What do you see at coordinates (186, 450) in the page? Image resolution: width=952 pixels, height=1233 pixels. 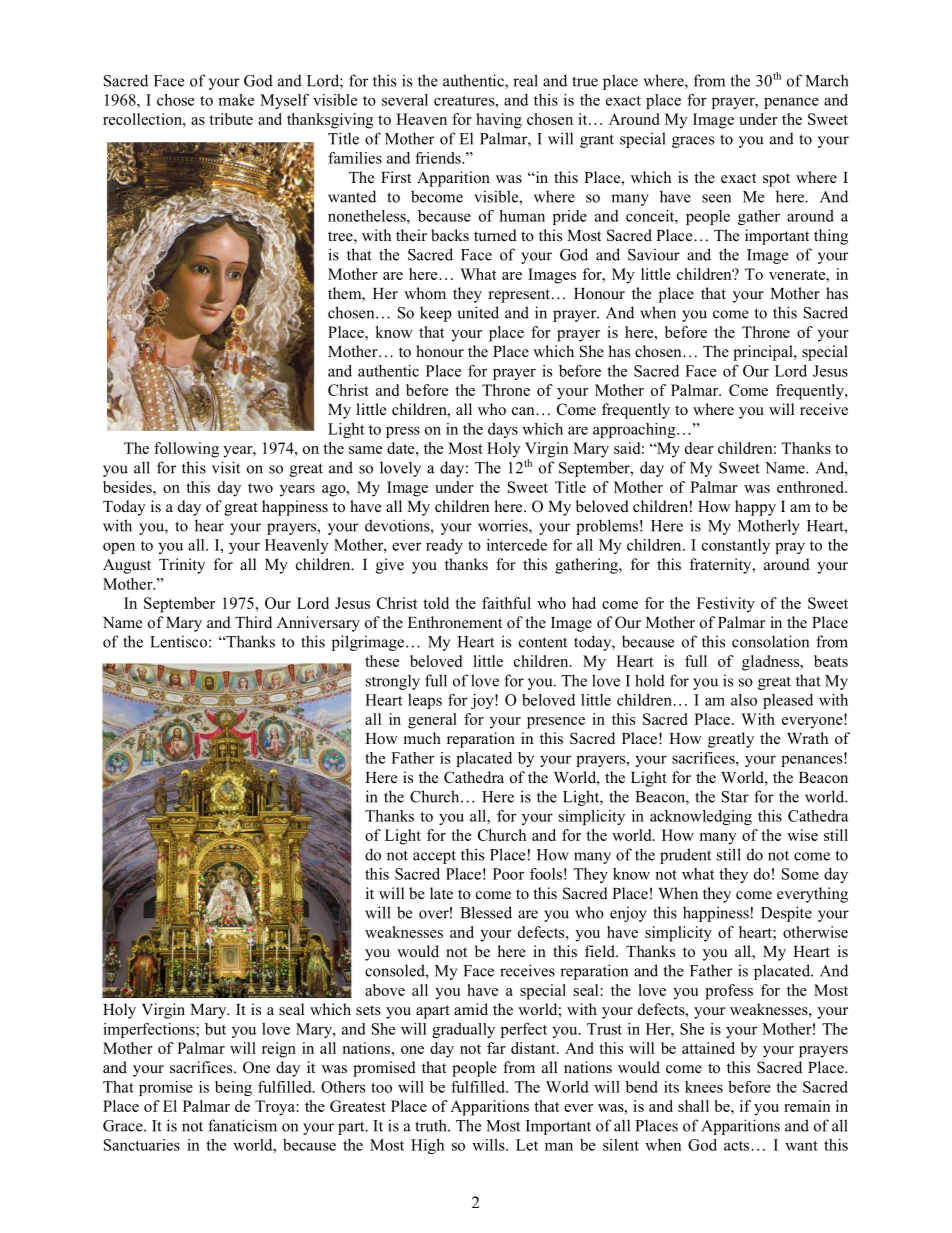 I see `following` at bounding box center [186, 450].
